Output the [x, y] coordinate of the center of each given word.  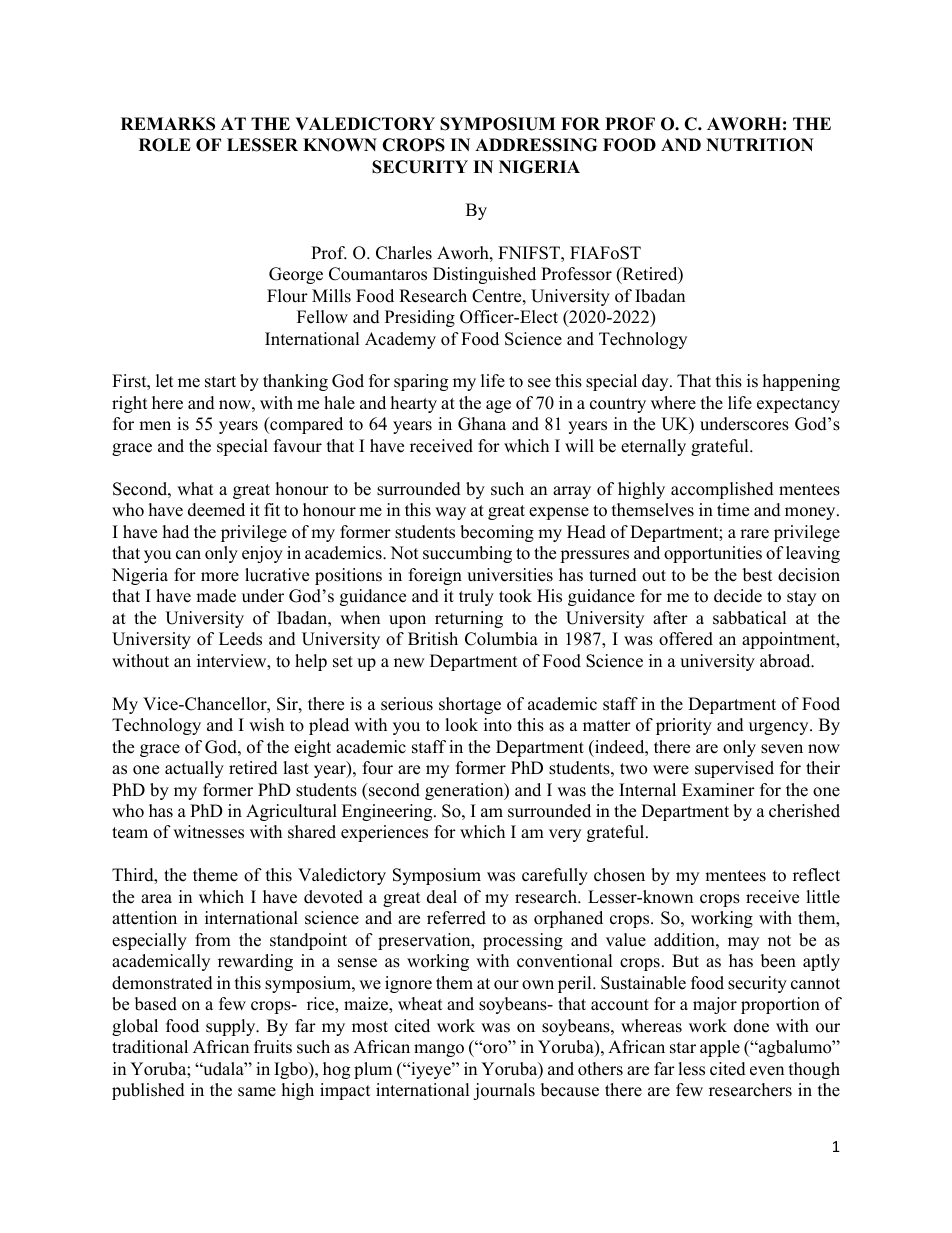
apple [720, 1048]
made [216, 596]
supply [232, 1027]
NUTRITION [760, 145]
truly [476, 597]
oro [495, 1048]
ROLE [165, 145]
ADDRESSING [536, 145]
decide [738, 596]
